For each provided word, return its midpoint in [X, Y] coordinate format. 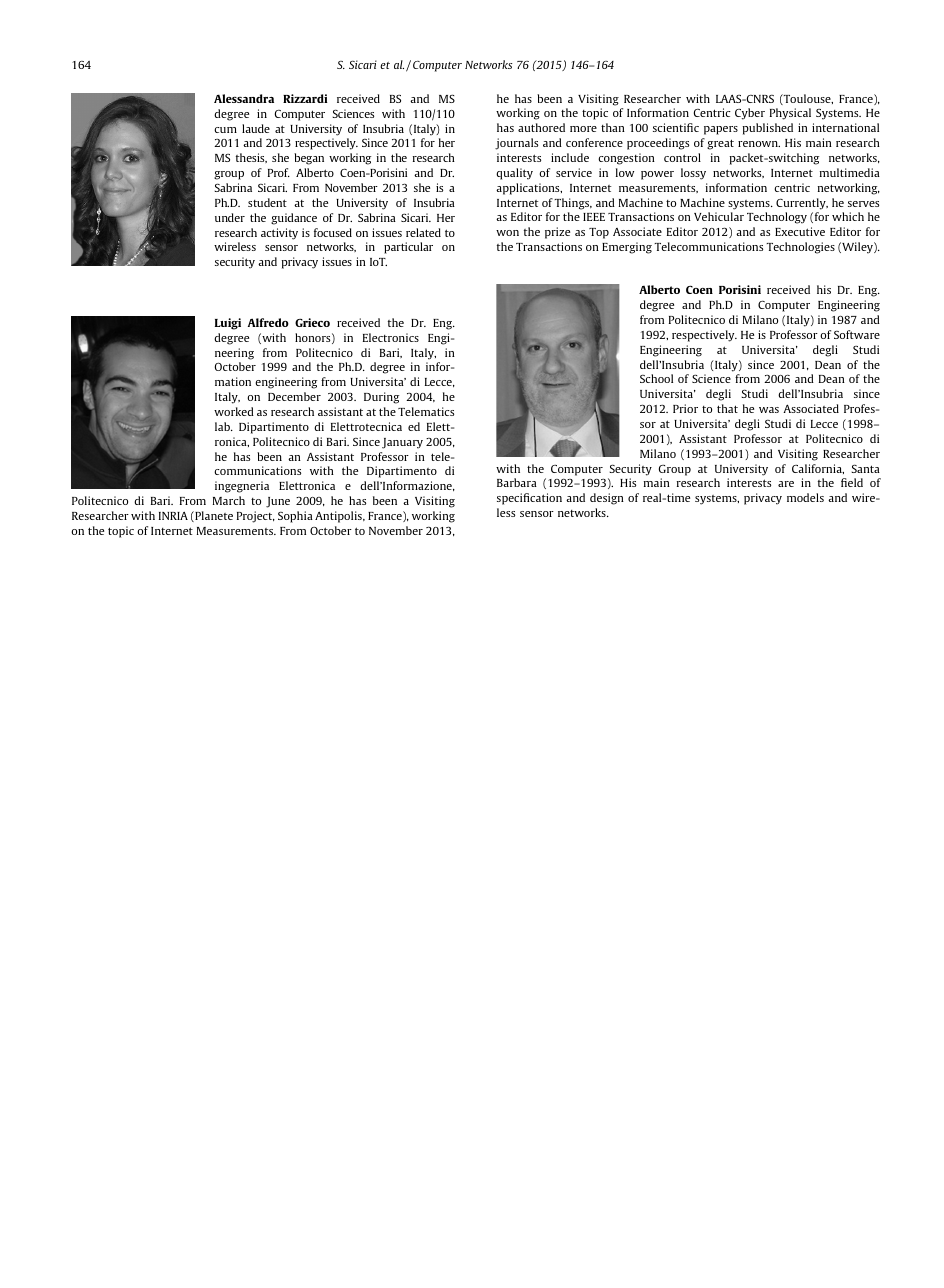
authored [541, 127]
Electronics [391, 337]
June [278, 502]
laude [256, 128]
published [767, 129]
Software [857, 334]
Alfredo [268, 322]
